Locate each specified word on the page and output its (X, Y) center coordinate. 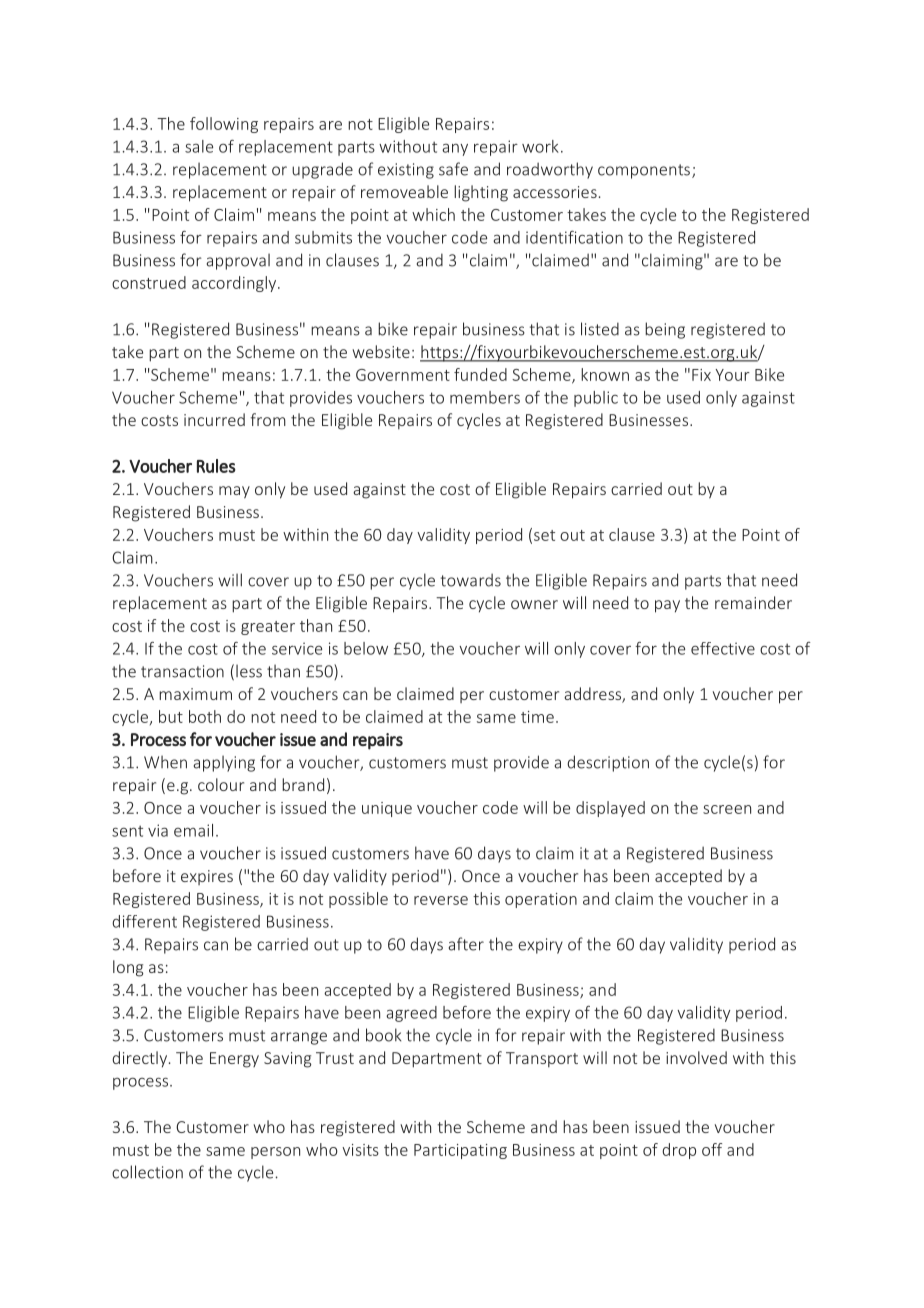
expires (207, 877)
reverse (441, 900)
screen (727, 809)
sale (199, 146)
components (644, 171)
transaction (182, 671)
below (366, 648)
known (605, 374)
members (485, 397)
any (455, 150)
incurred (214, 419)
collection (147, 1172)
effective (723, 648)
